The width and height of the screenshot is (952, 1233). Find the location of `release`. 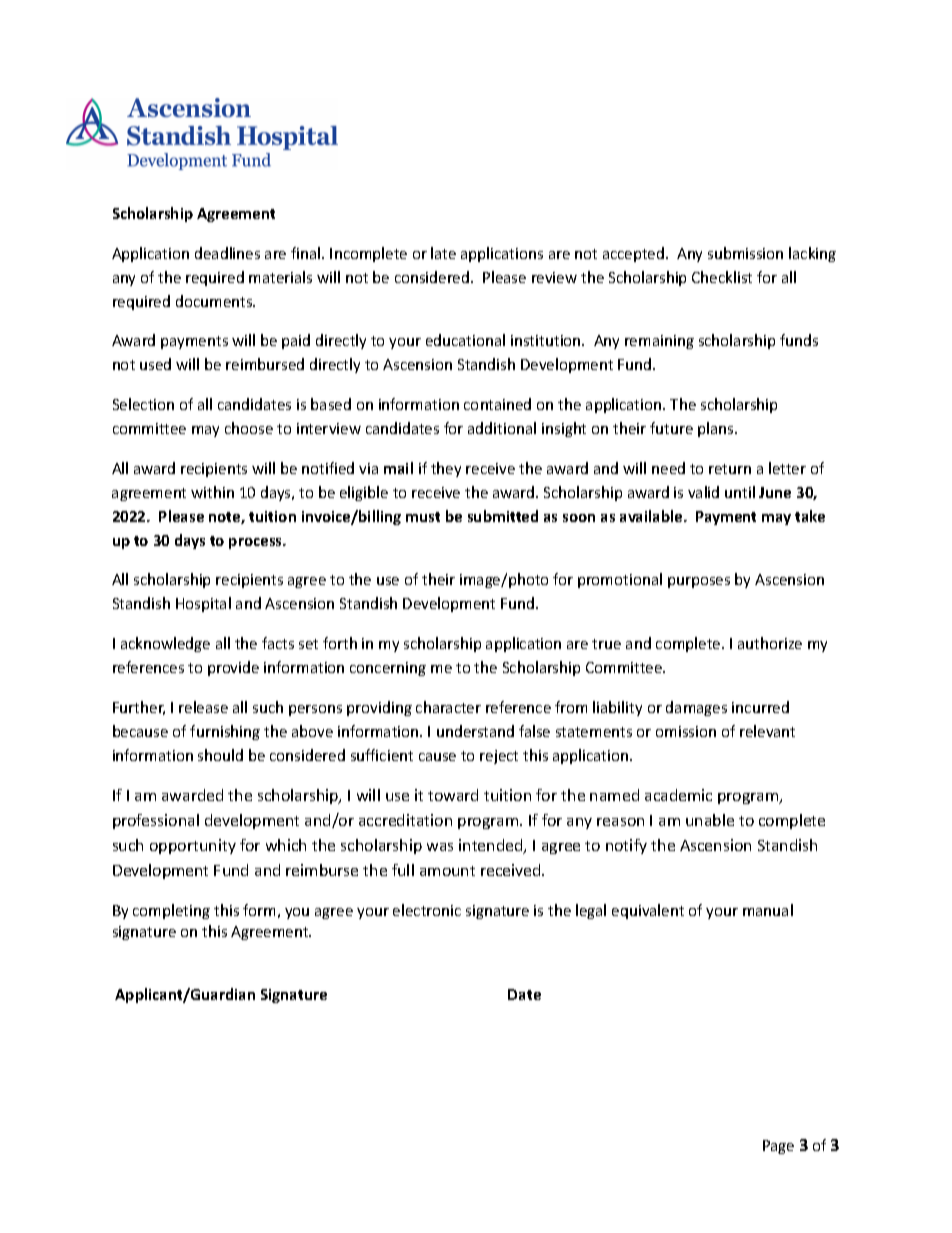

release is located at coordinates (203, 707).
